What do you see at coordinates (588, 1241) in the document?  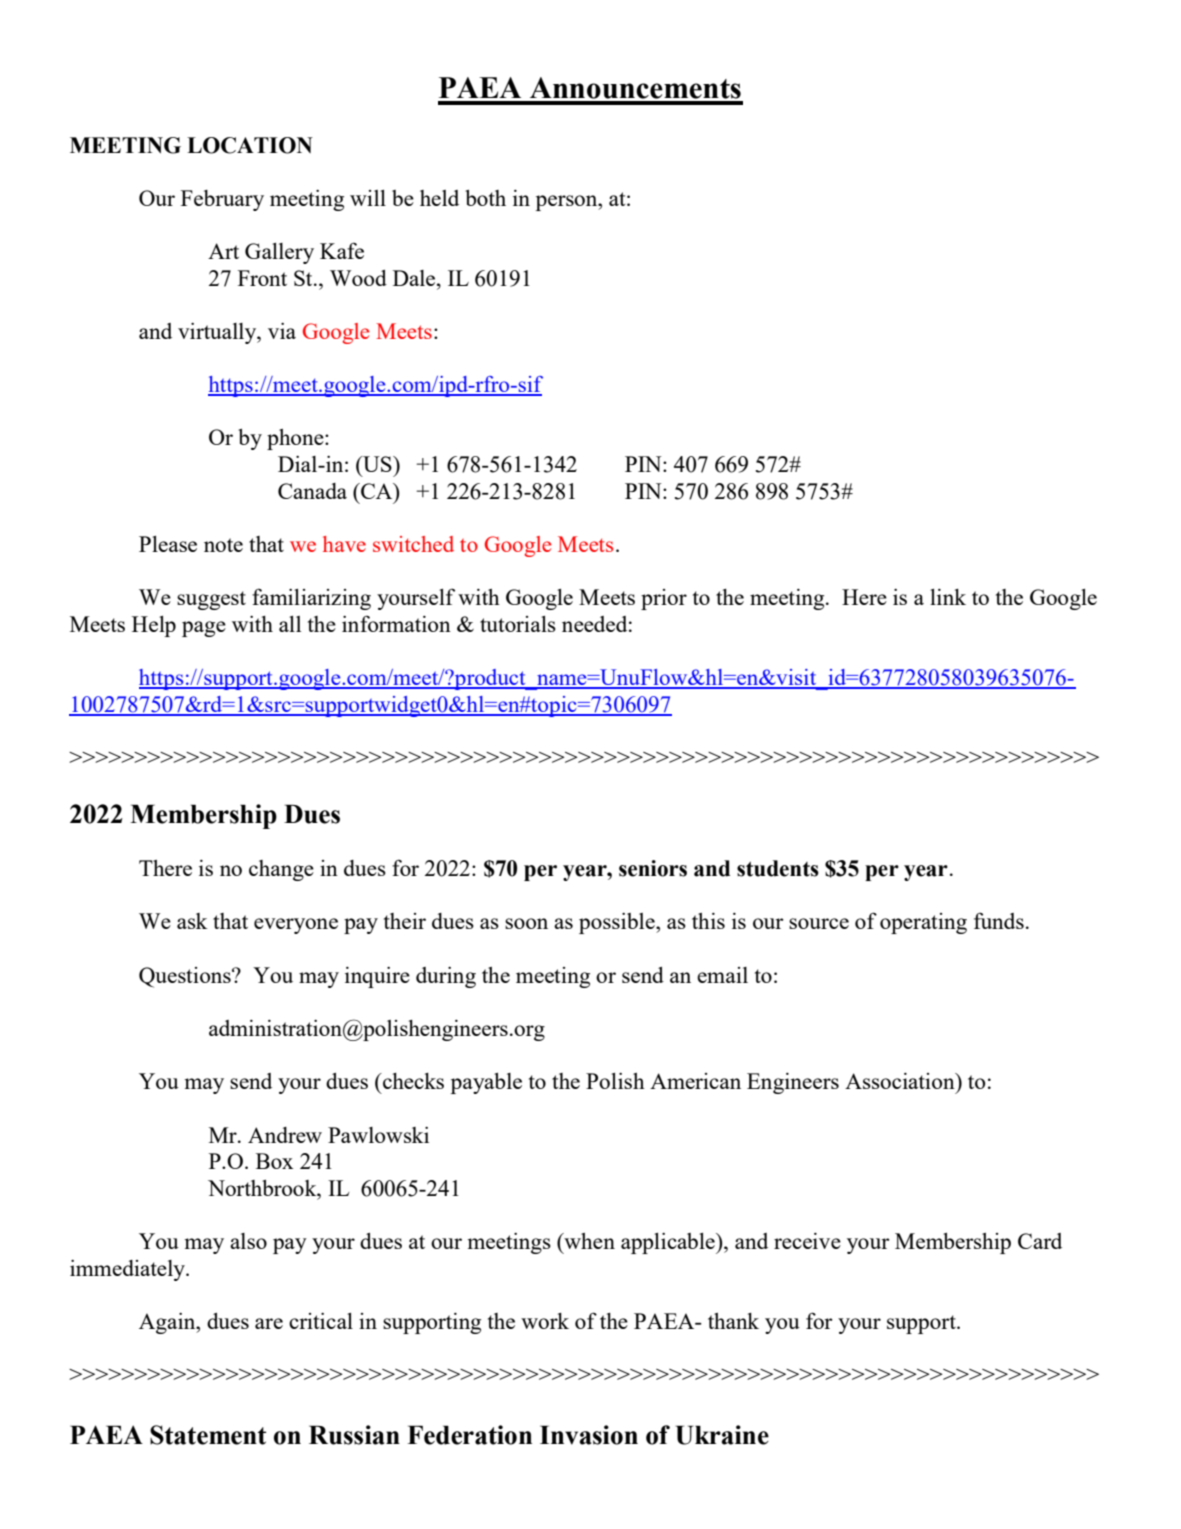 I see `when` at bounding box center [588, 1241].
